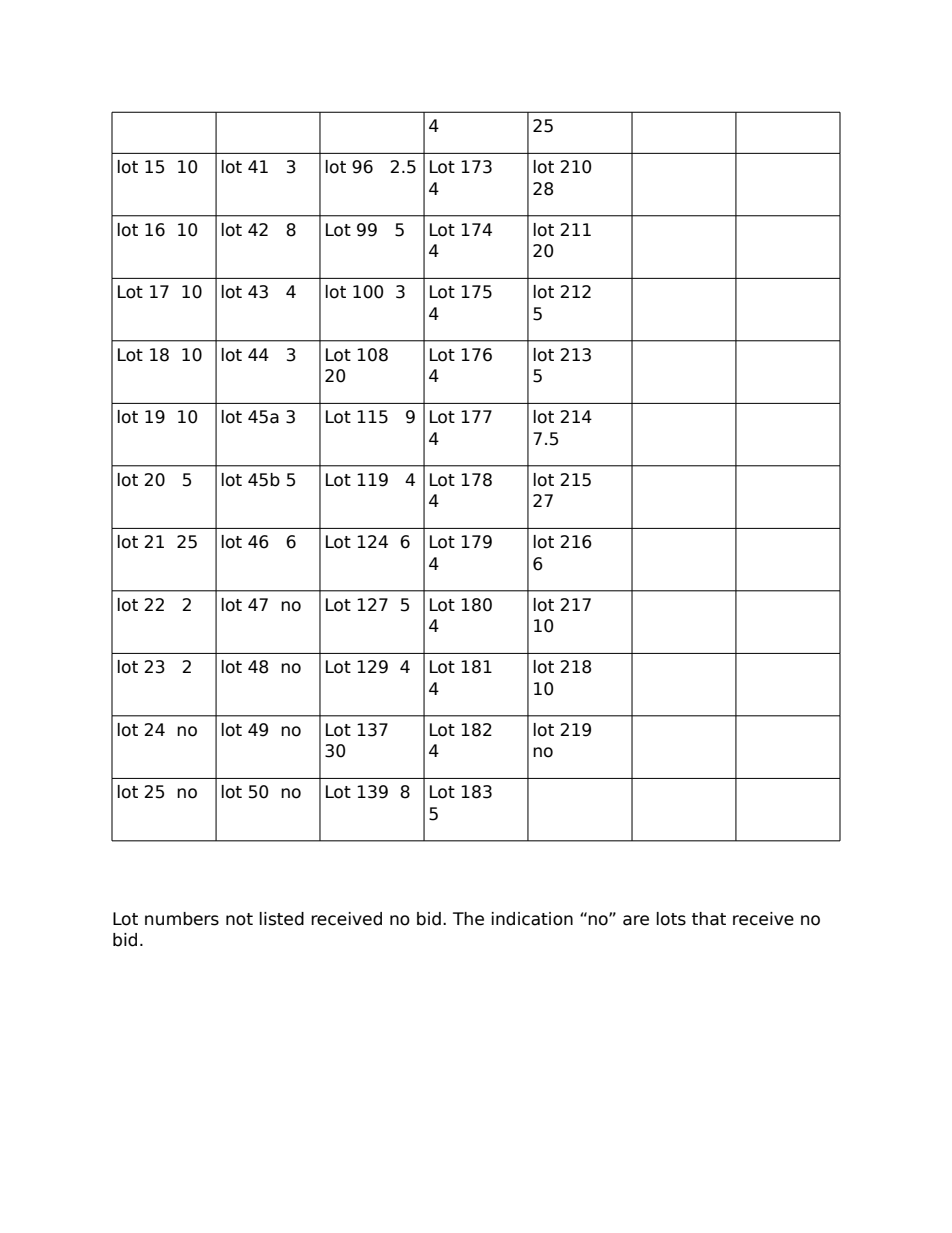 The image size is (952, 1233). I want to click on are, so click(636, 920).
